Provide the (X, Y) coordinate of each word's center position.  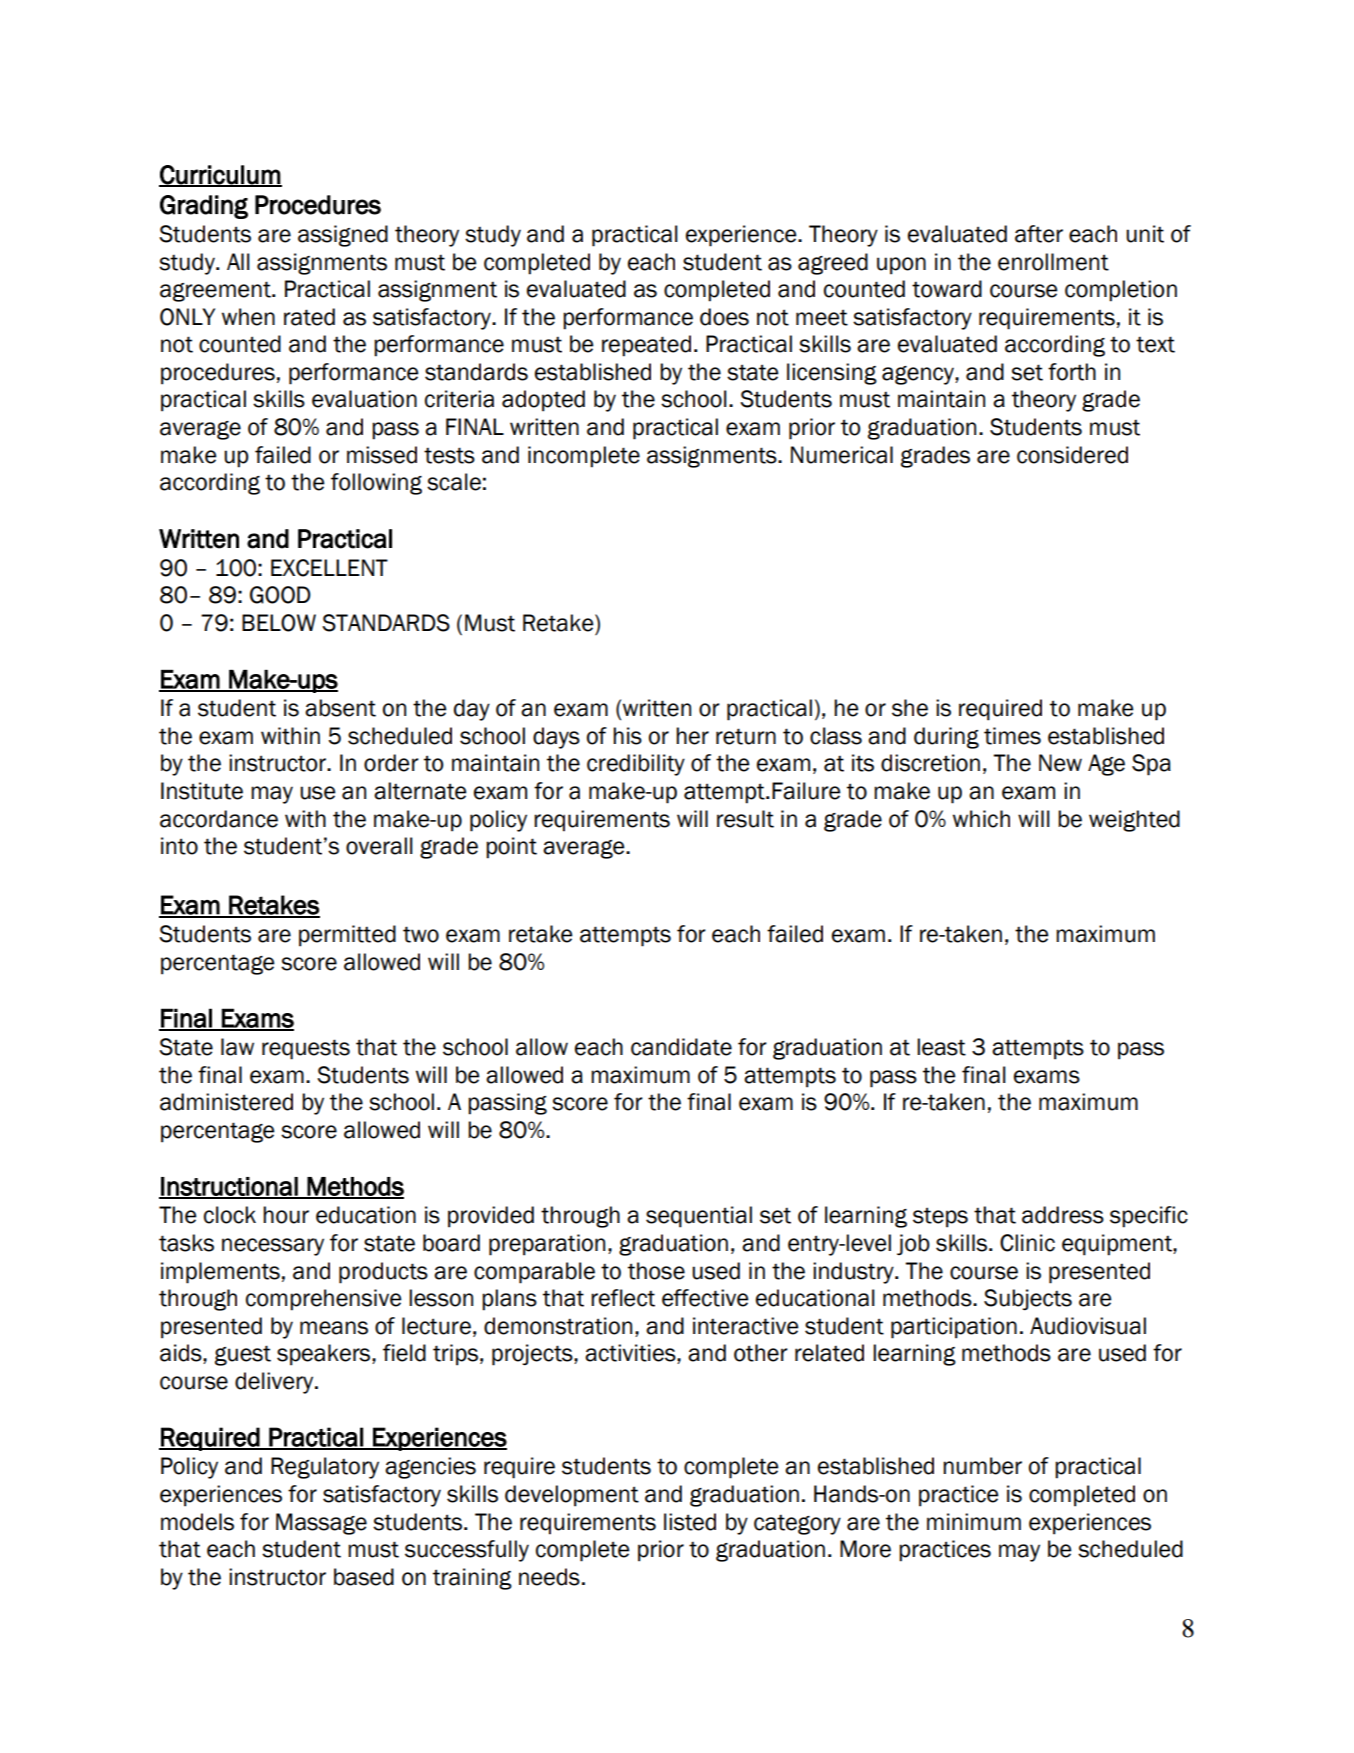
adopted (543, 401)
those (656, 1271)
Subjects (1028, 1300)
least (941, 1047)
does (724, 317)
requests (306, 1049)
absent (340, 708)
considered (1072, 455)
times (1012, 736)
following (376, 484)
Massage (321, 1524)
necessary (273, 1247)
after (1039, 234)
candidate (681, 1047)
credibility (636, 765)
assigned (343, 236)
